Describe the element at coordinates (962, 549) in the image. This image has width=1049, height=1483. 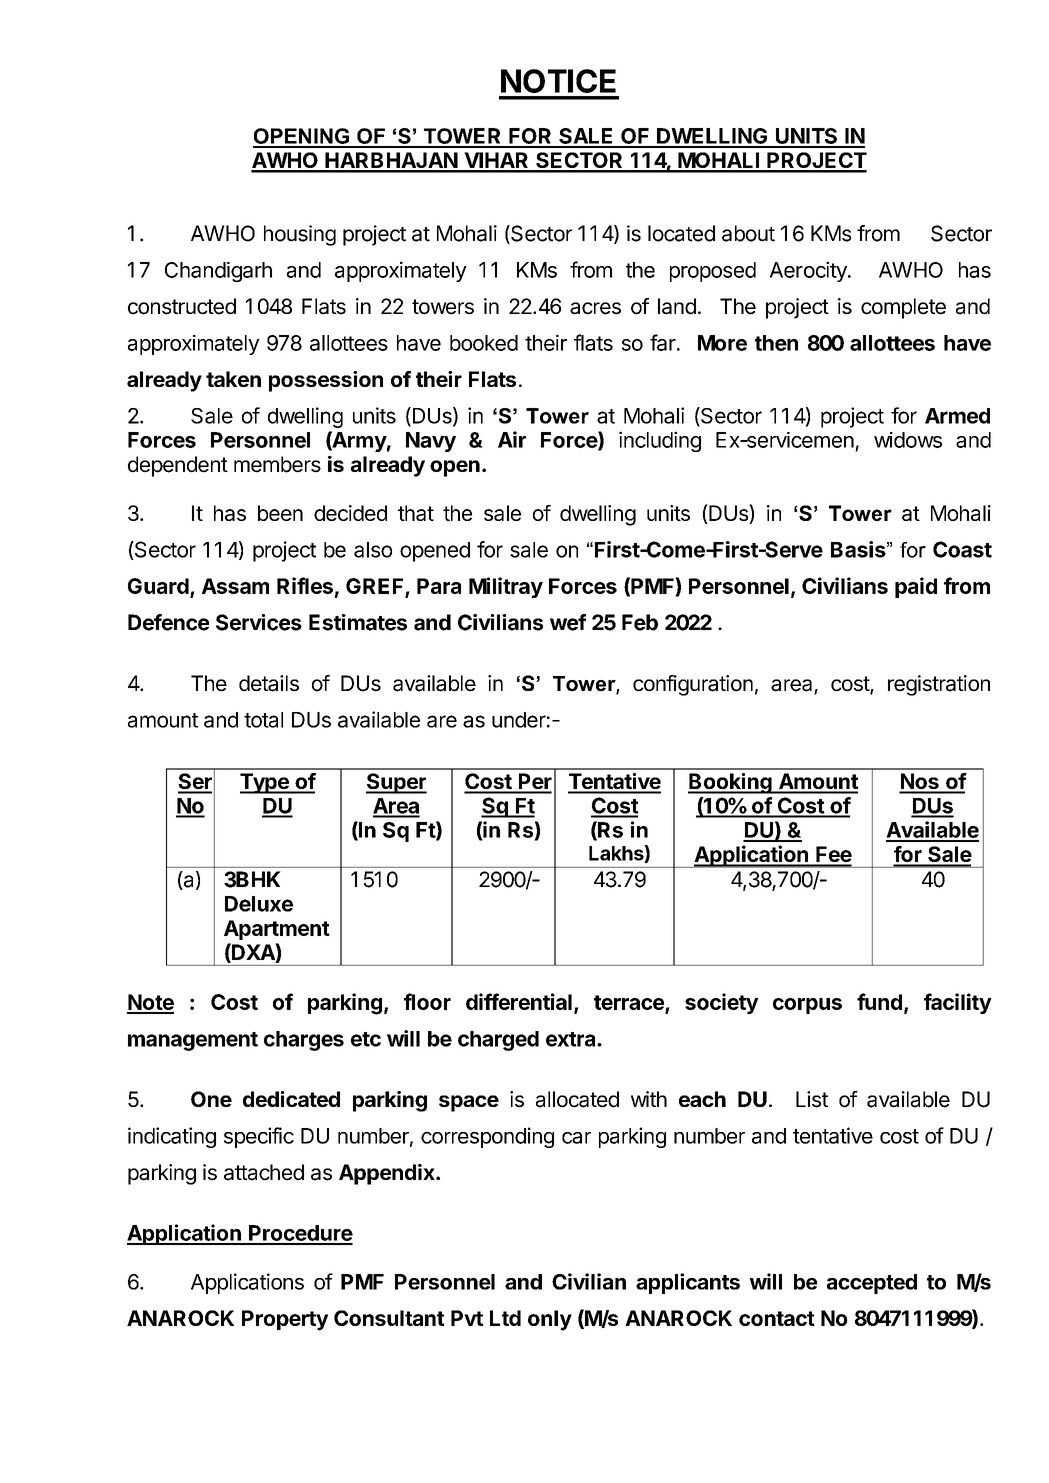
I see `Coast` at that location.
